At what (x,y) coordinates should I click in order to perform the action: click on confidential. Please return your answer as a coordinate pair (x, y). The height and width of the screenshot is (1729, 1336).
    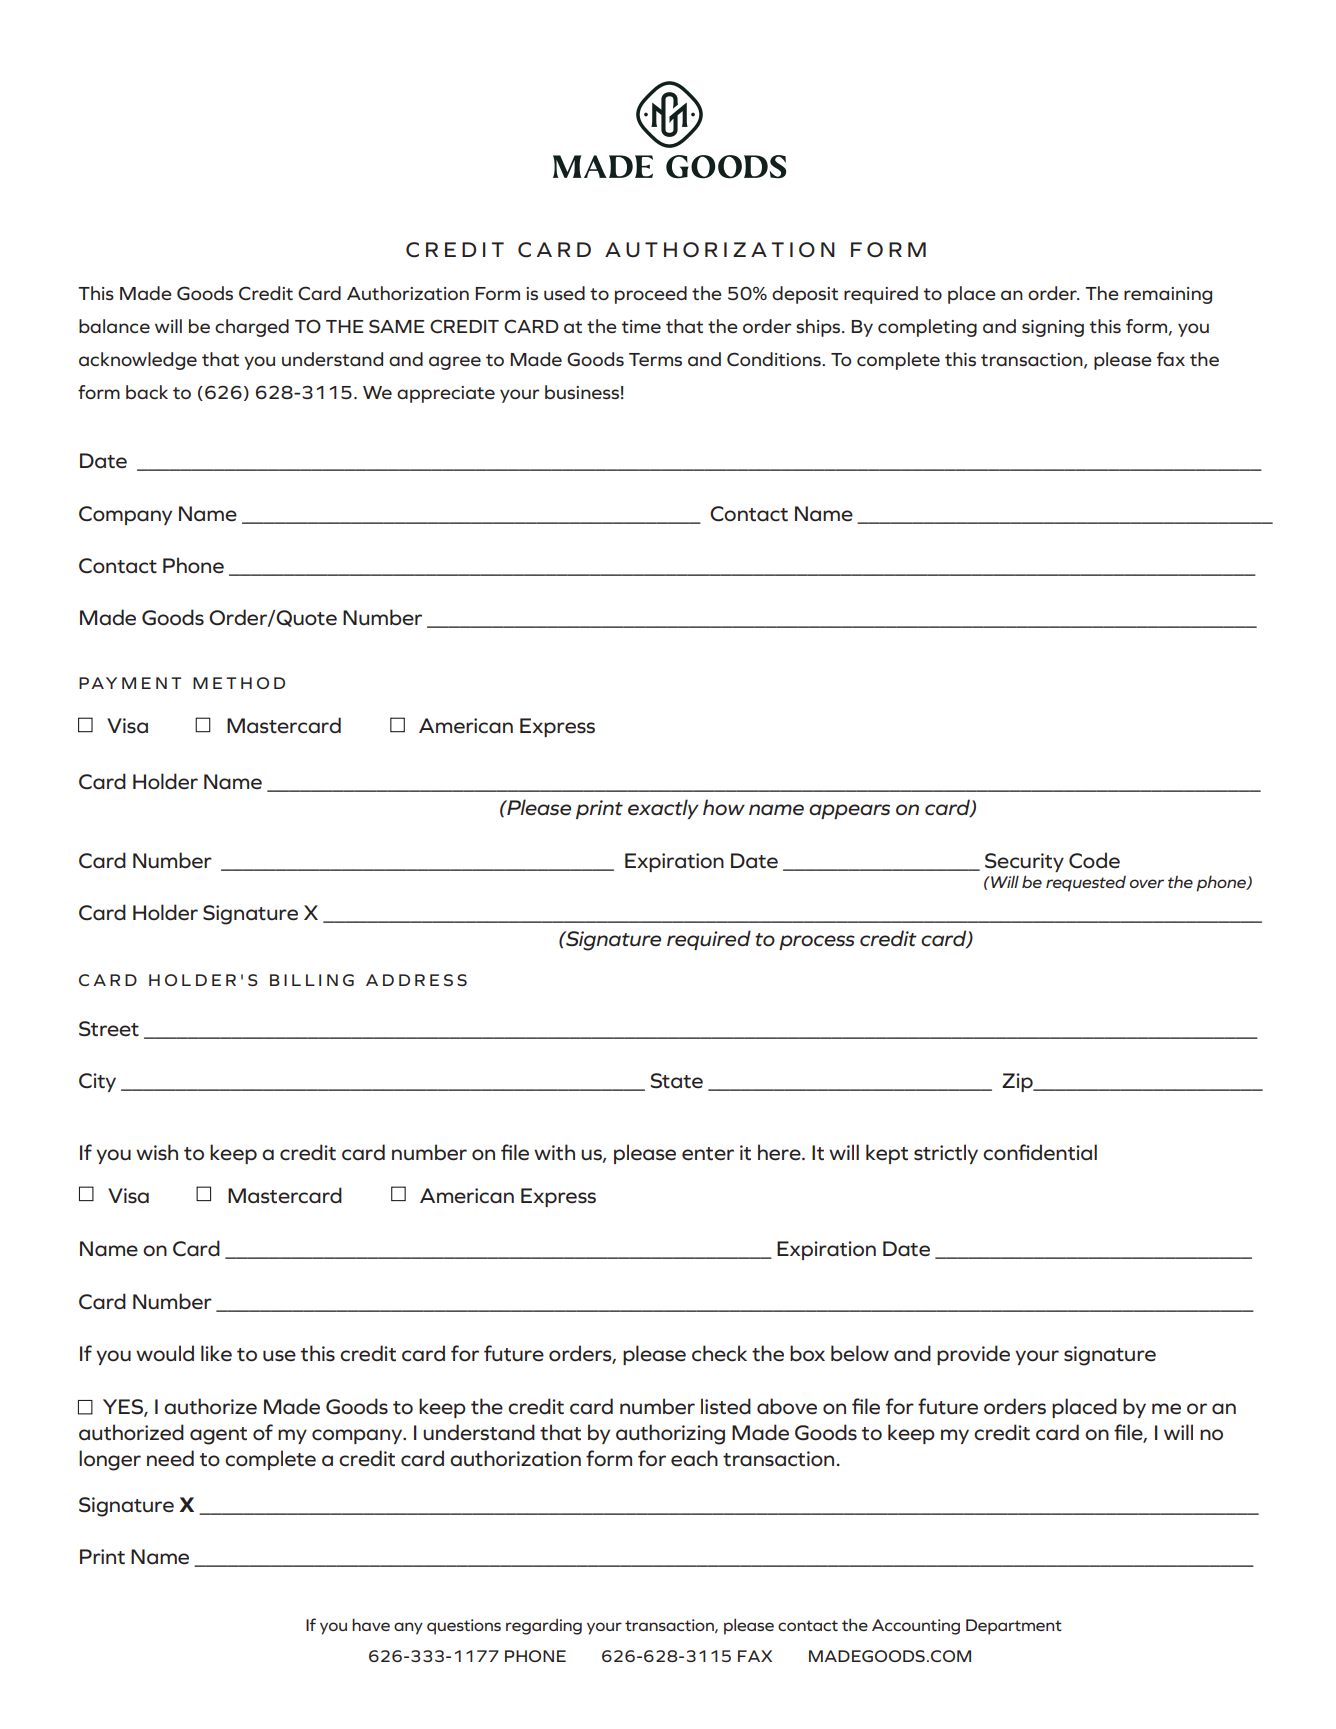
    Looking at the image, I should click on (1040, 1152).
